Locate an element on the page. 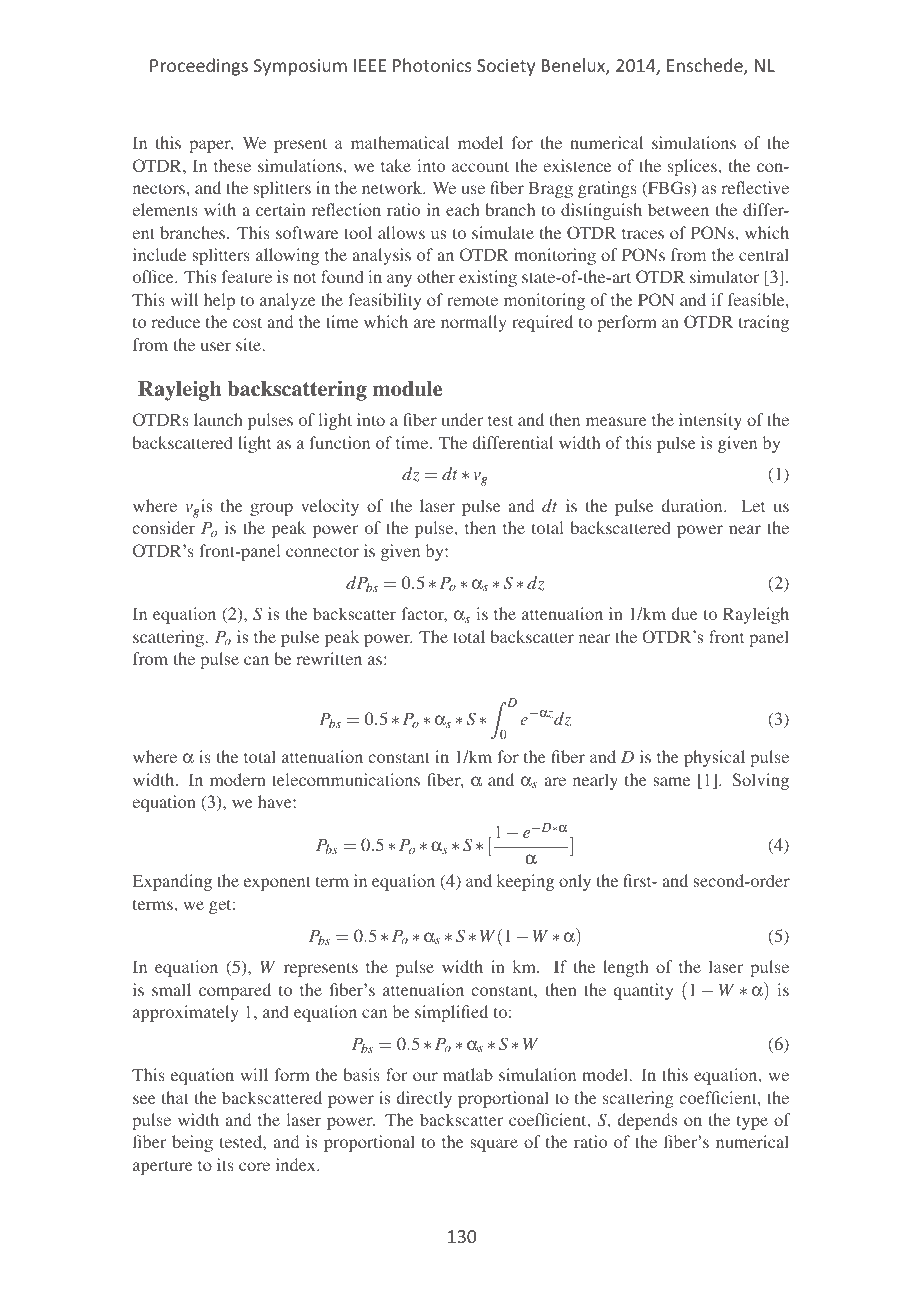 This image has height=1304, width=924. depends is located at coordinates (647, 1121).
